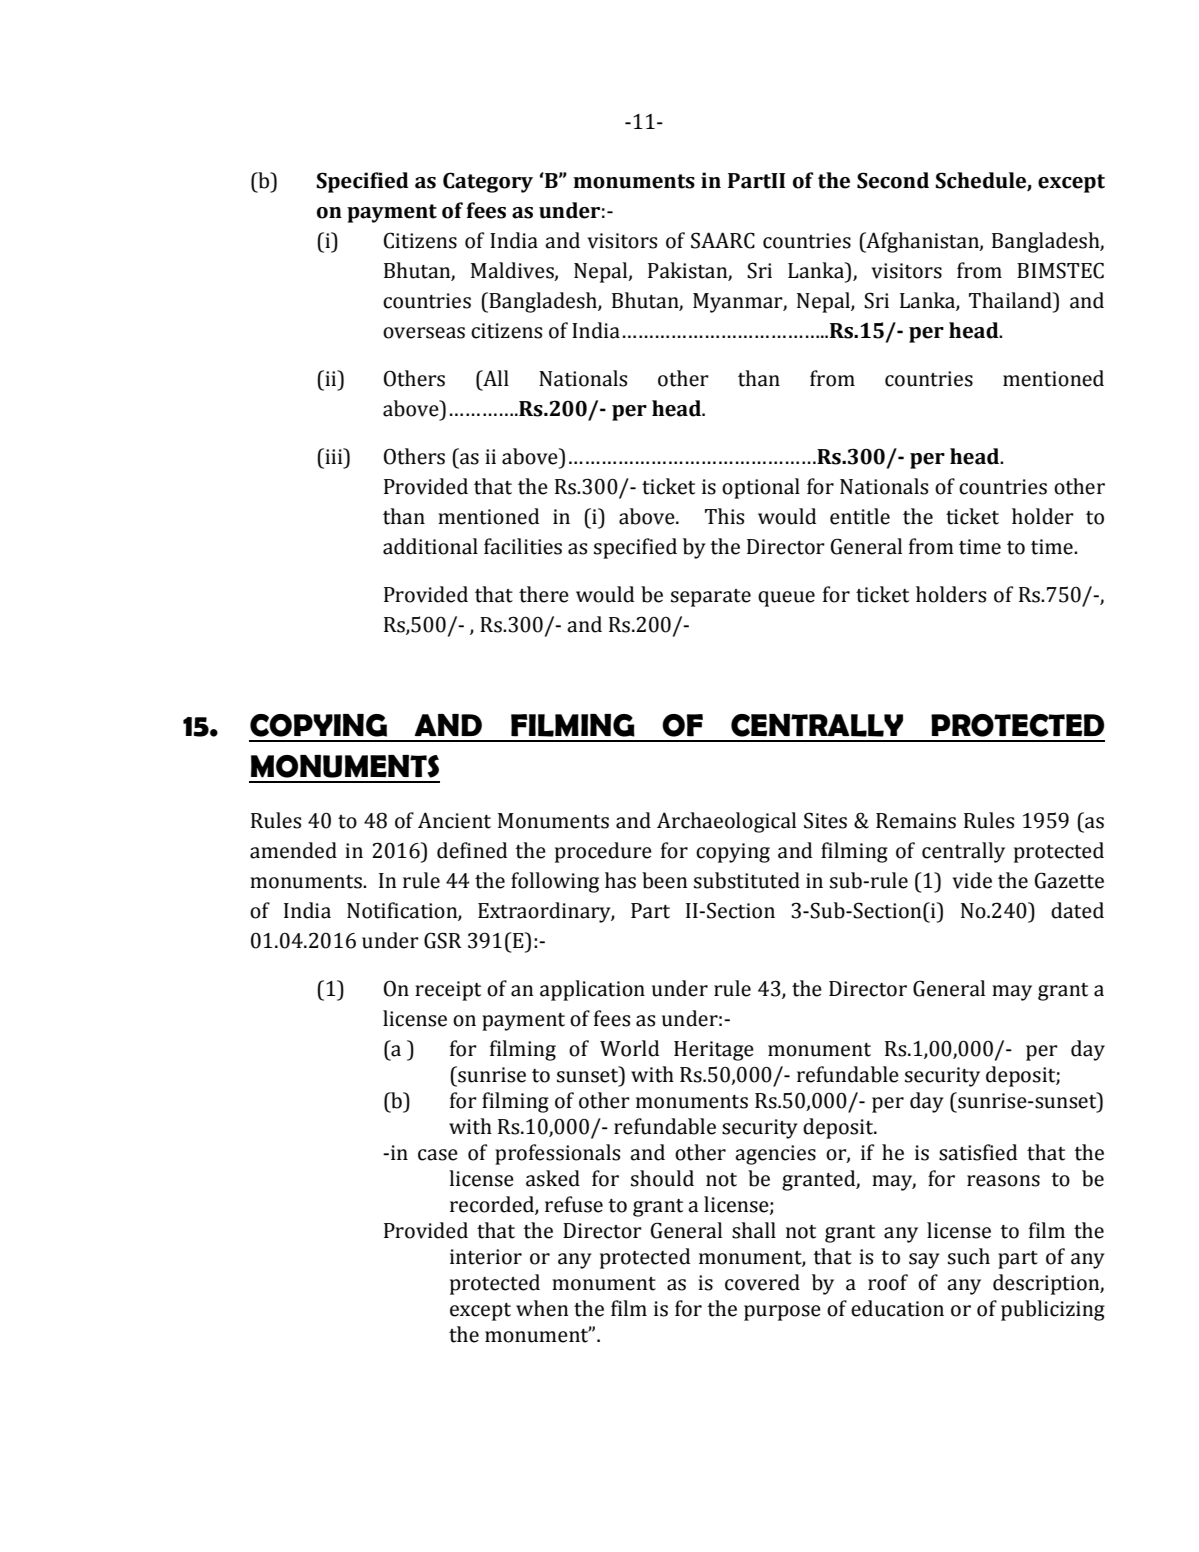 The width and height of the screenshot is (1199, 1552). I want to click on Thailand, so click(1011, 300).
